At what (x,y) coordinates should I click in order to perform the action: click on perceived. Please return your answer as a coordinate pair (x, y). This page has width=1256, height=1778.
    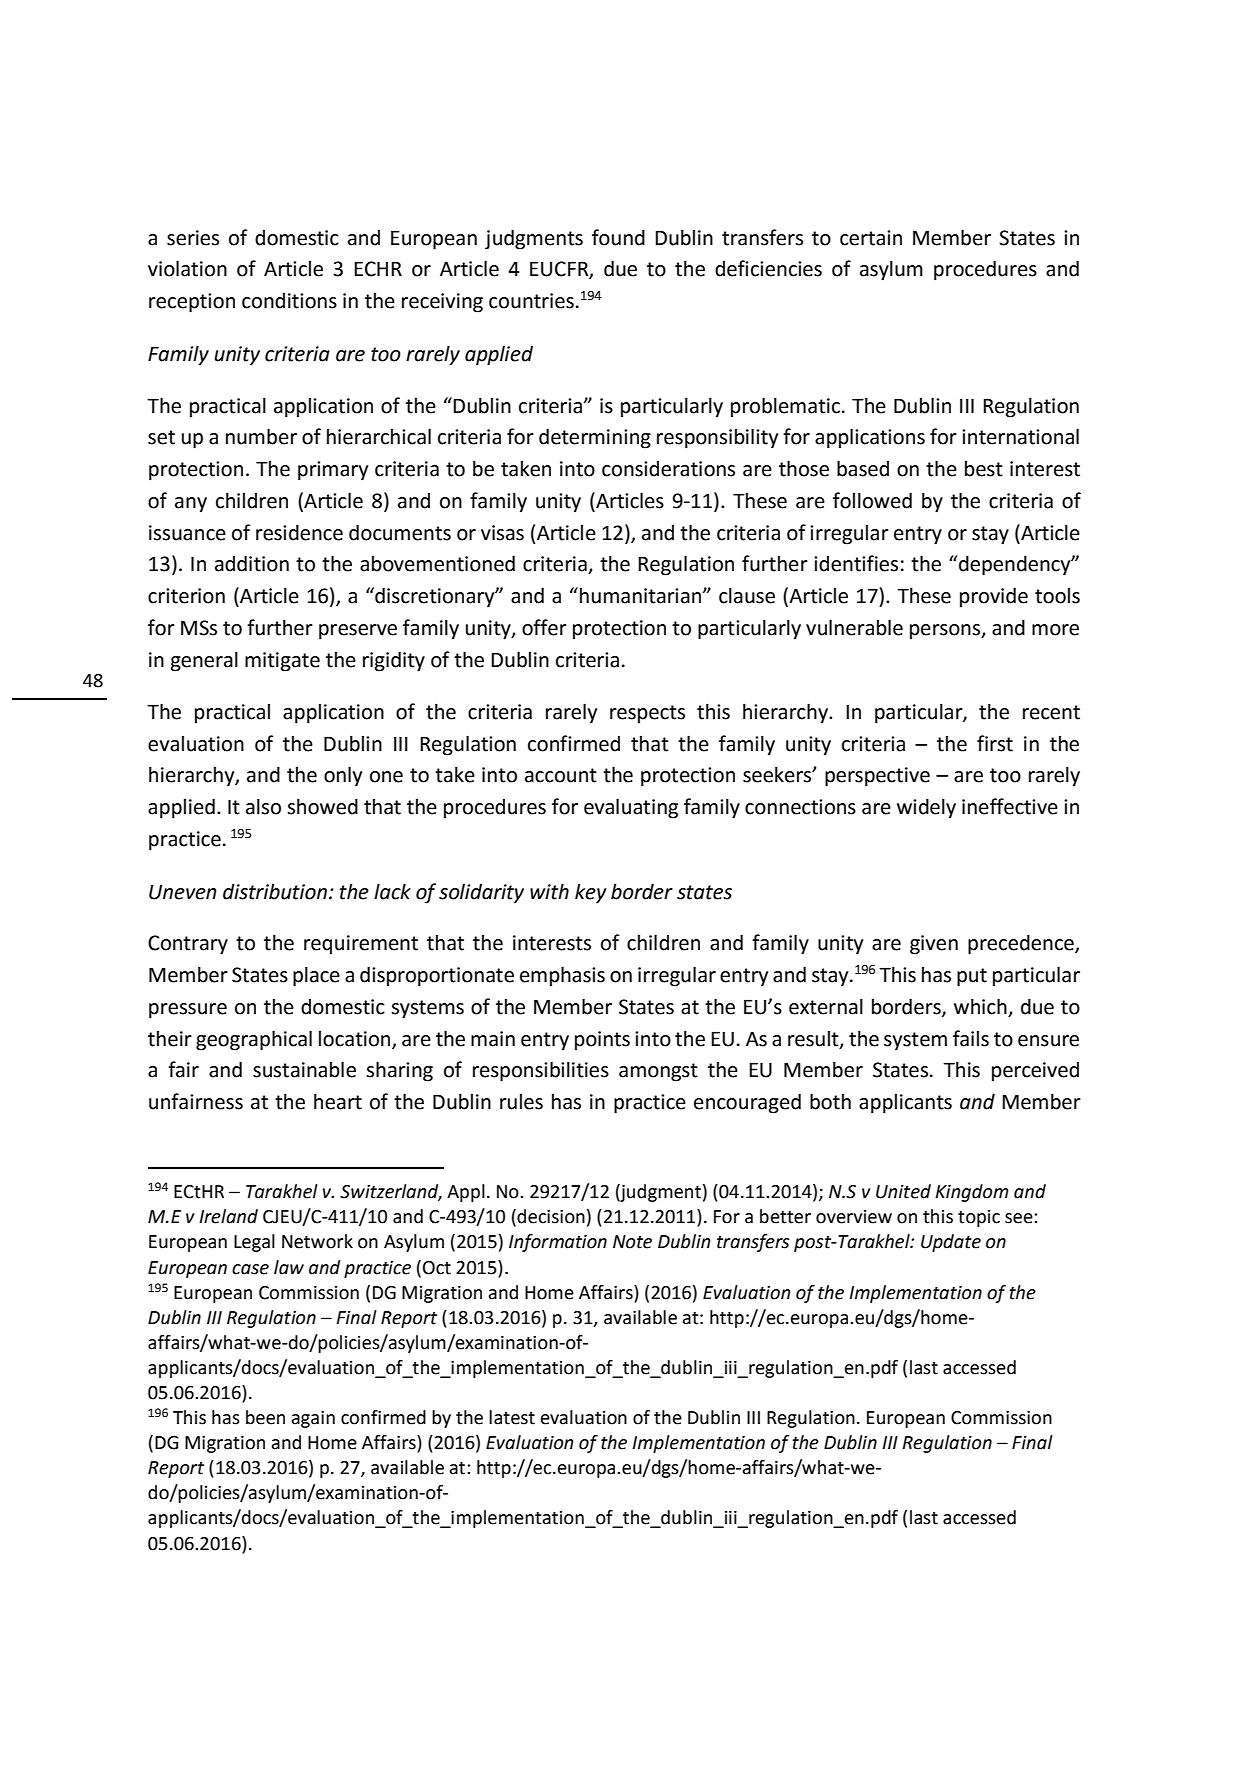
    Looking at the image, I should click on (1035, 1072).
